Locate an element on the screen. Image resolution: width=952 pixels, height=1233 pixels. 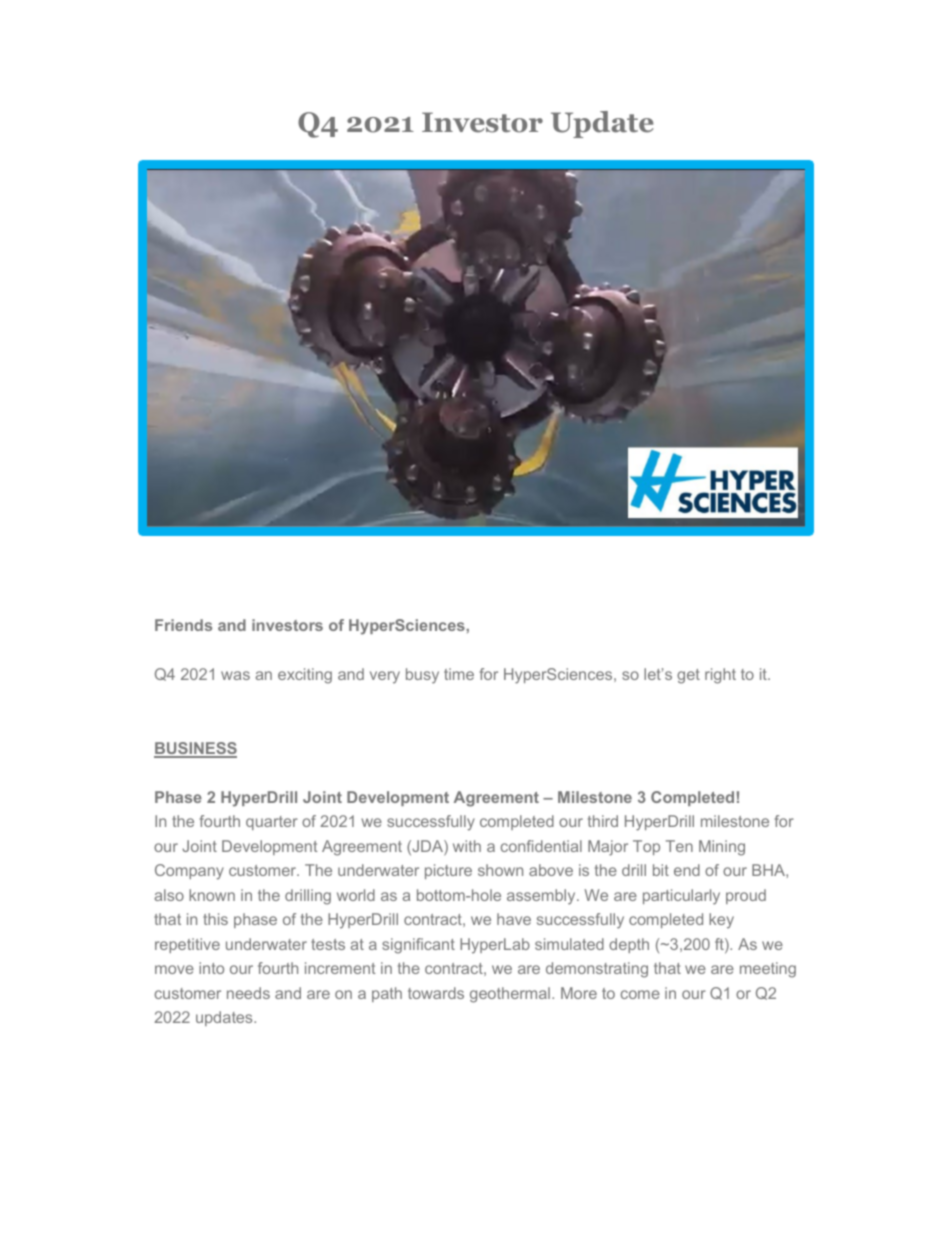
particularly is located at coordinates (681, 897).
